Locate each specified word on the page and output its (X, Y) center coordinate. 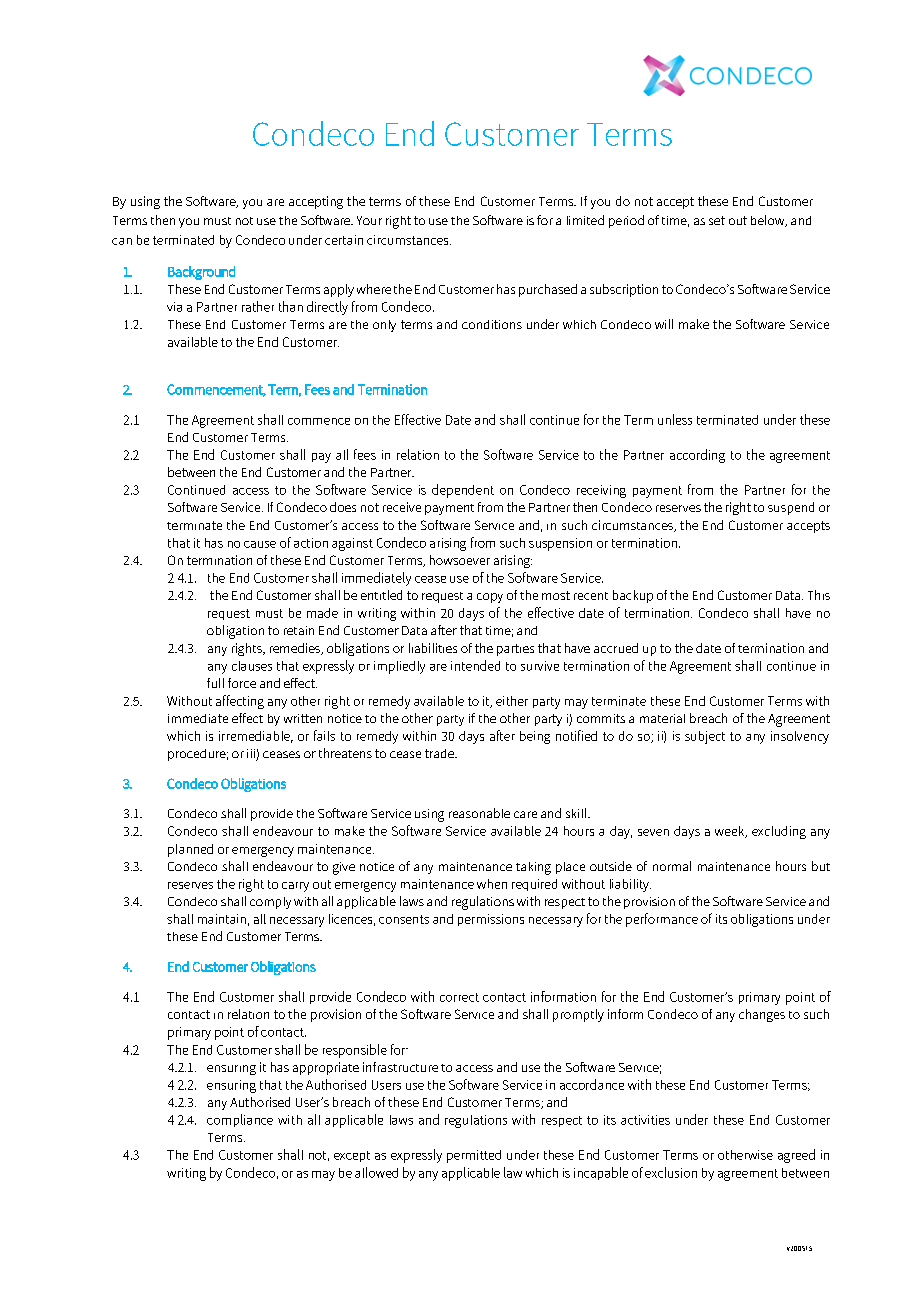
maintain (222, 919)
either (512, 701)
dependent (463, 491)
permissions (491, 920)
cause (260, 544)
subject (705, 737)
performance (662, 920)
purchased (548, 290)
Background (201, 273)
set (717, 220)
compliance (240, 1120)
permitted (474, 1156)
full (215, 683)
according (697, 456)
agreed (796, 1156)
